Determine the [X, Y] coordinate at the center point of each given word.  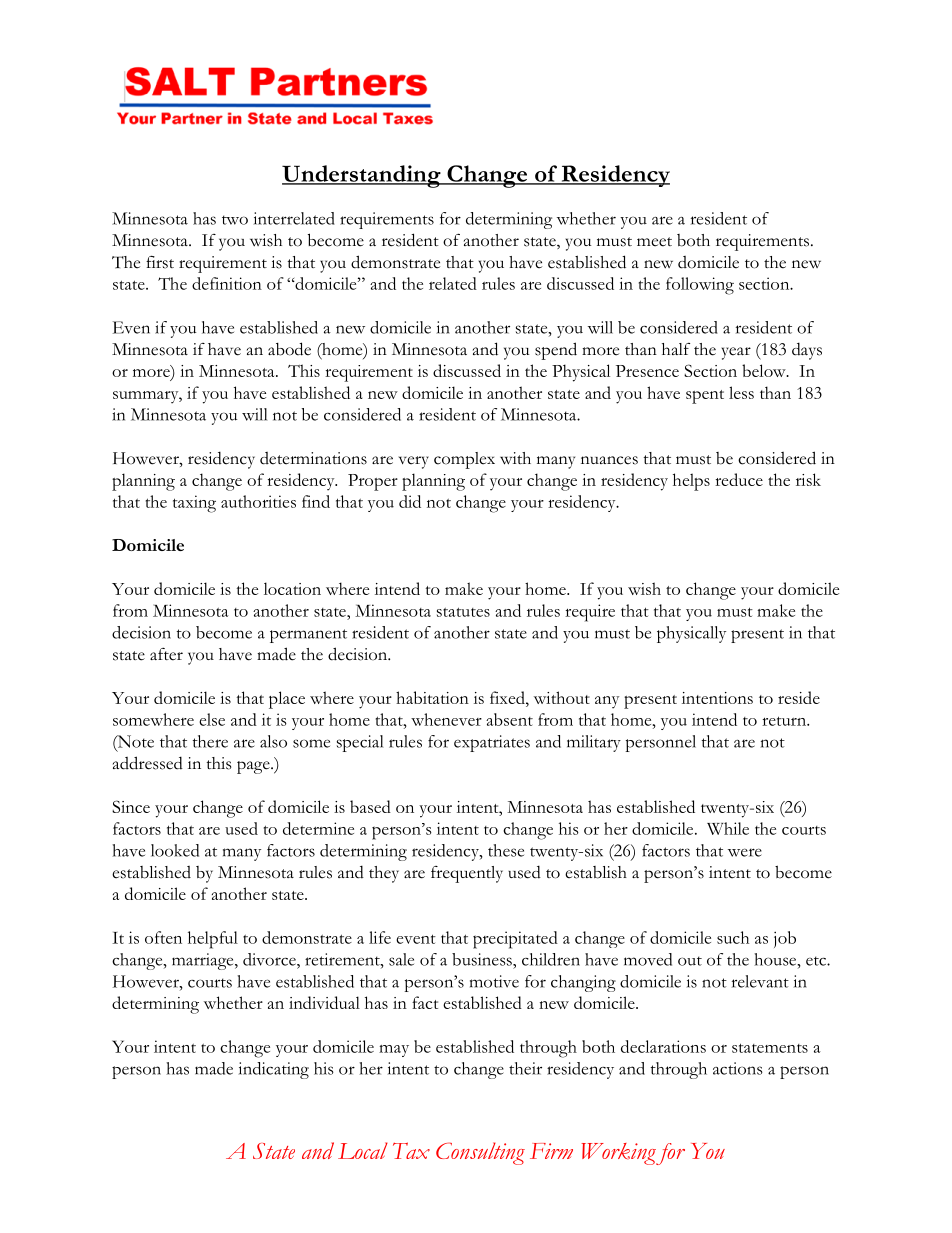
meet [654, 242]
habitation [432, 697]
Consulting [480, 1153]
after [166, 654]
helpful [213, 940]
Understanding [362, 176]
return [785, 721]
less [741, 392]
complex [464, 460]
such [733, 937]
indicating [274, 1070]
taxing [194, 504]
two [235, 220]
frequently [467, 874]
